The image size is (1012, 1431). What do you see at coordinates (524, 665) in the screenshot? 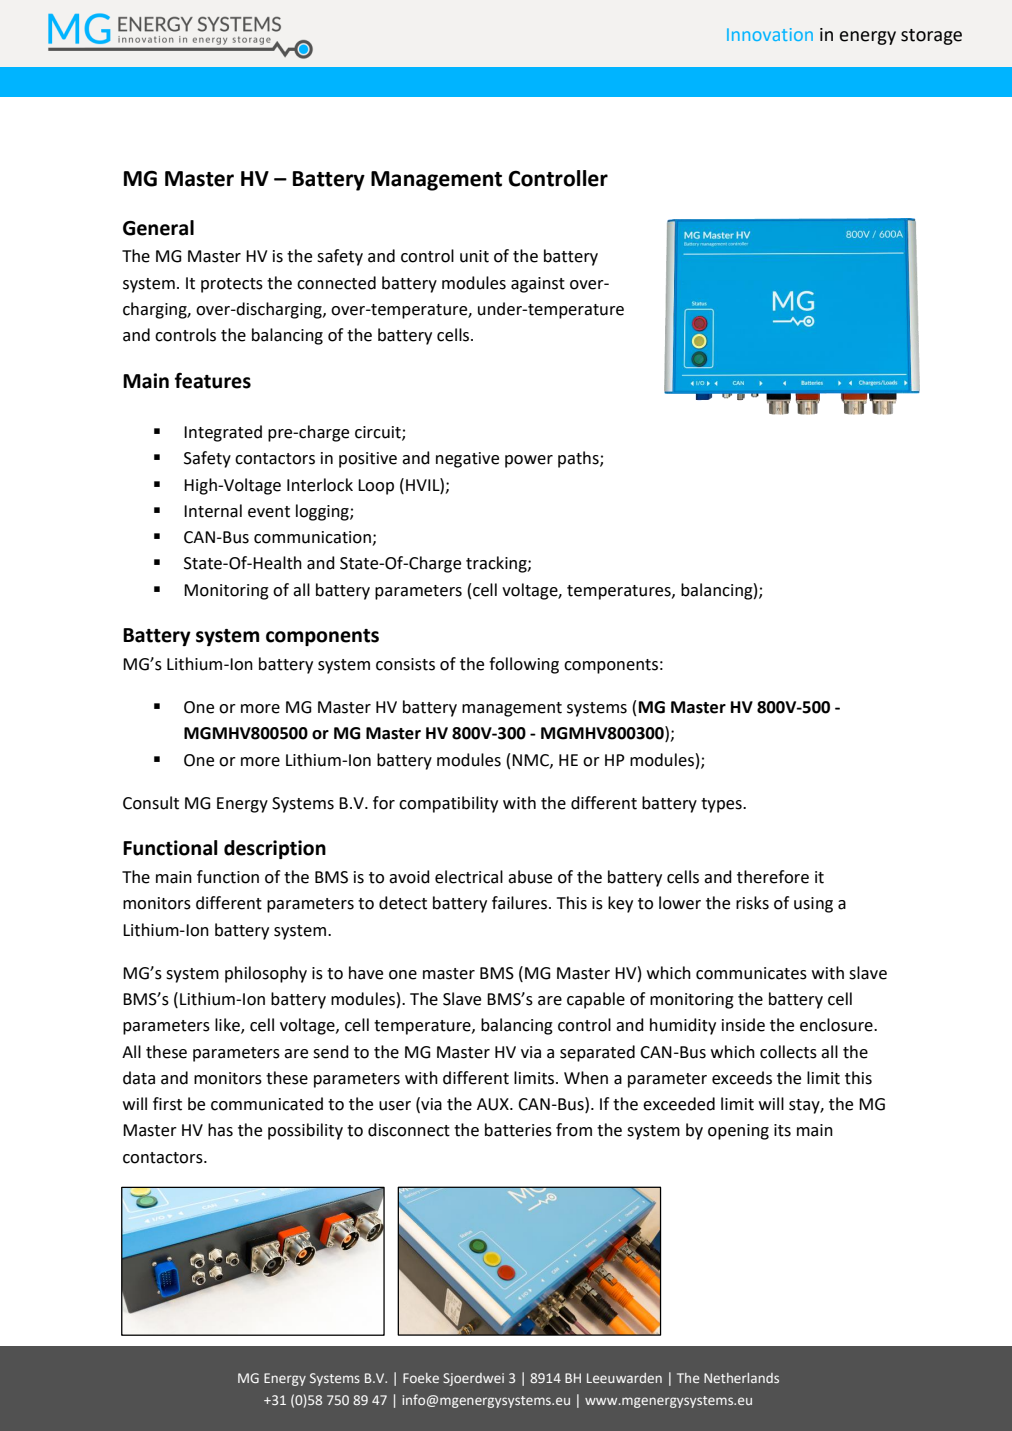
I see `following` at bounding box center [524, 665].
